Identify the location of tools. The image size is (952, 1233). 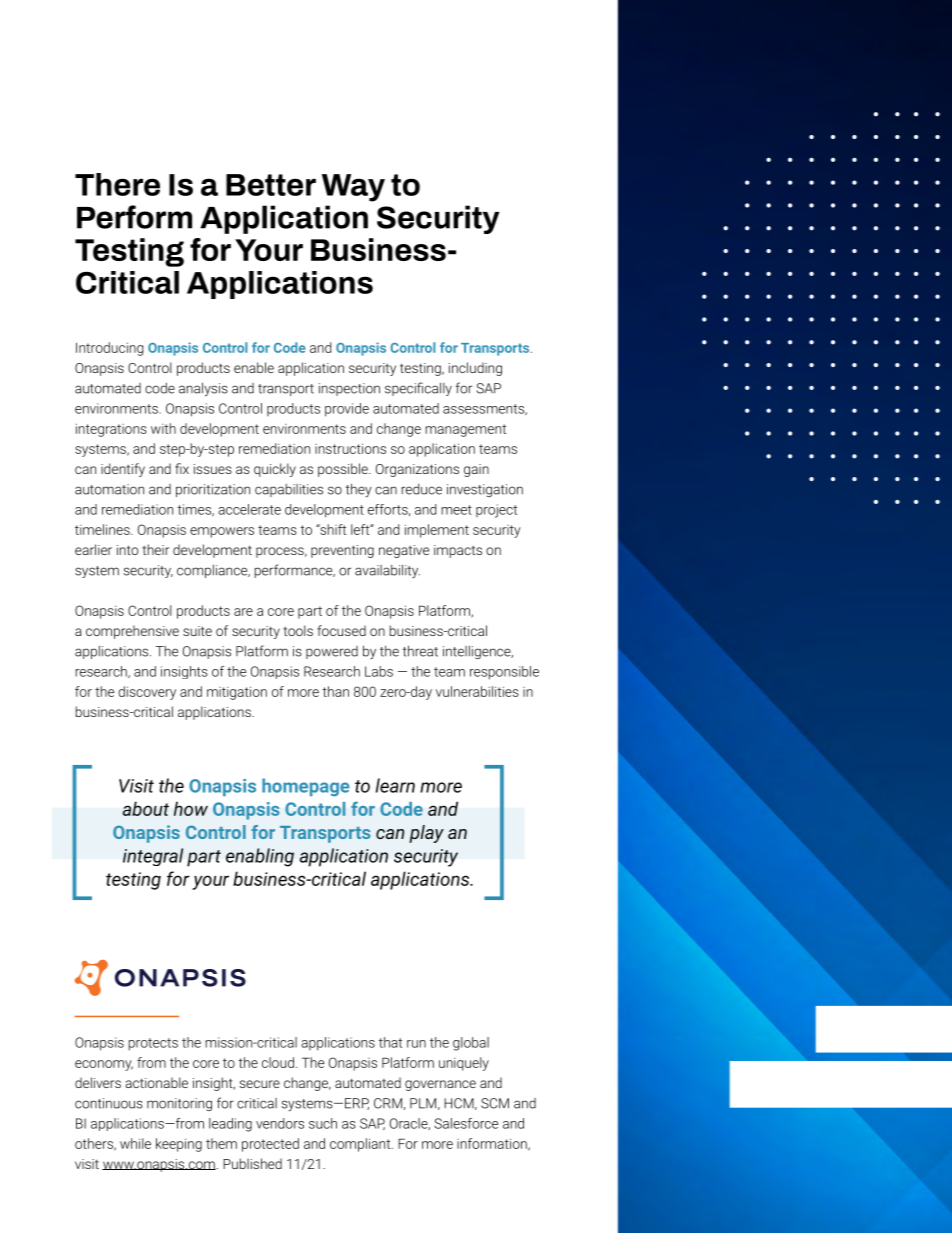
(298, 630).
